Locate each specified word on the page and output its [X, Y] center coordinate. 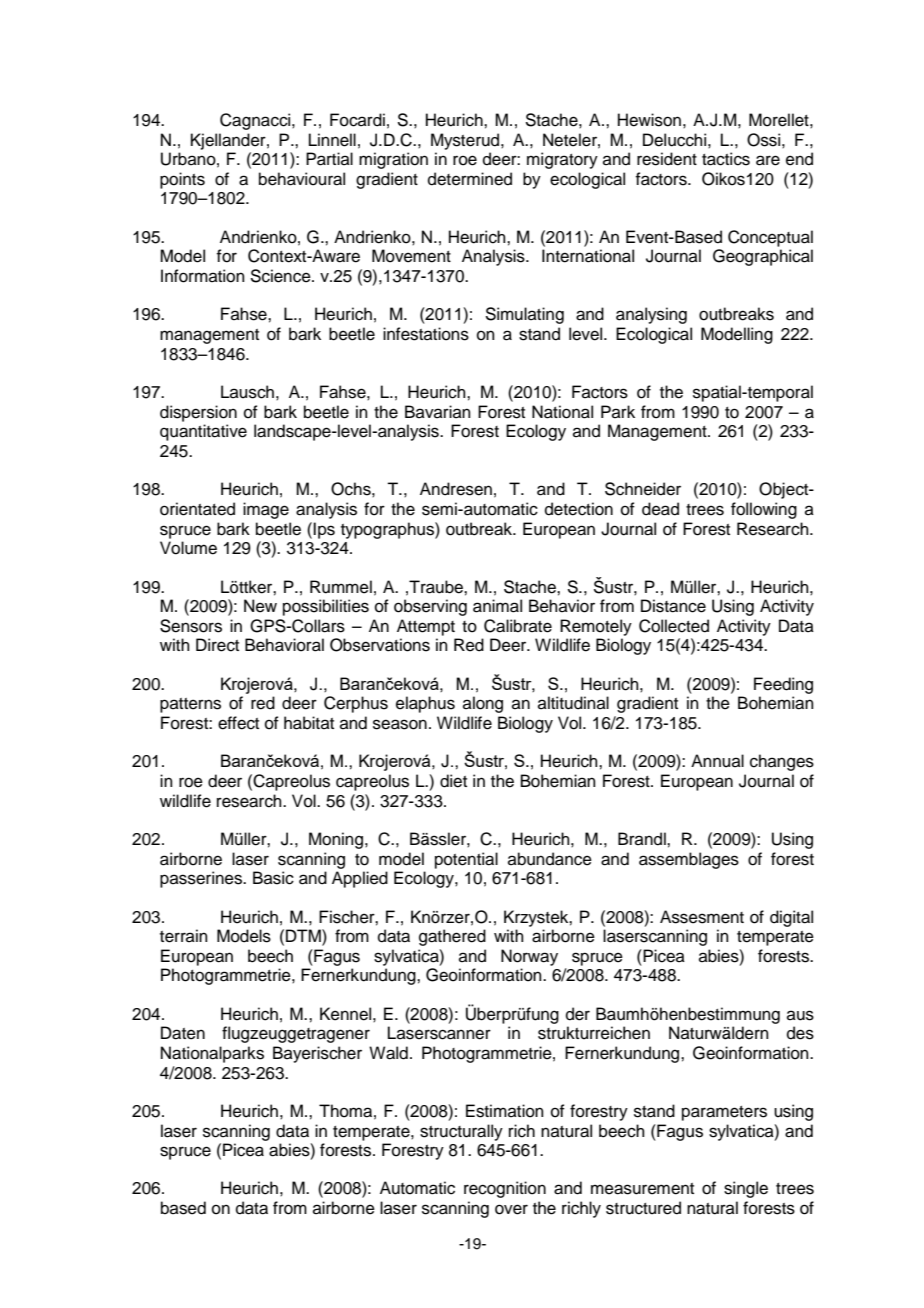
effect [238, 723]
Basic [273, 878]
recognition [505, 1189]
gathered [452, 937]
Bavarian [438, 411]
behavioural [302, 179]
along [483, 704]
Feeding [783, 685]
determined [470, 179]
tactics [726, 159]
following [764, 510]
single [746, 1189]
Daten [183, 1033]
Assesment [702, 917]
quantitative [203, 432]
